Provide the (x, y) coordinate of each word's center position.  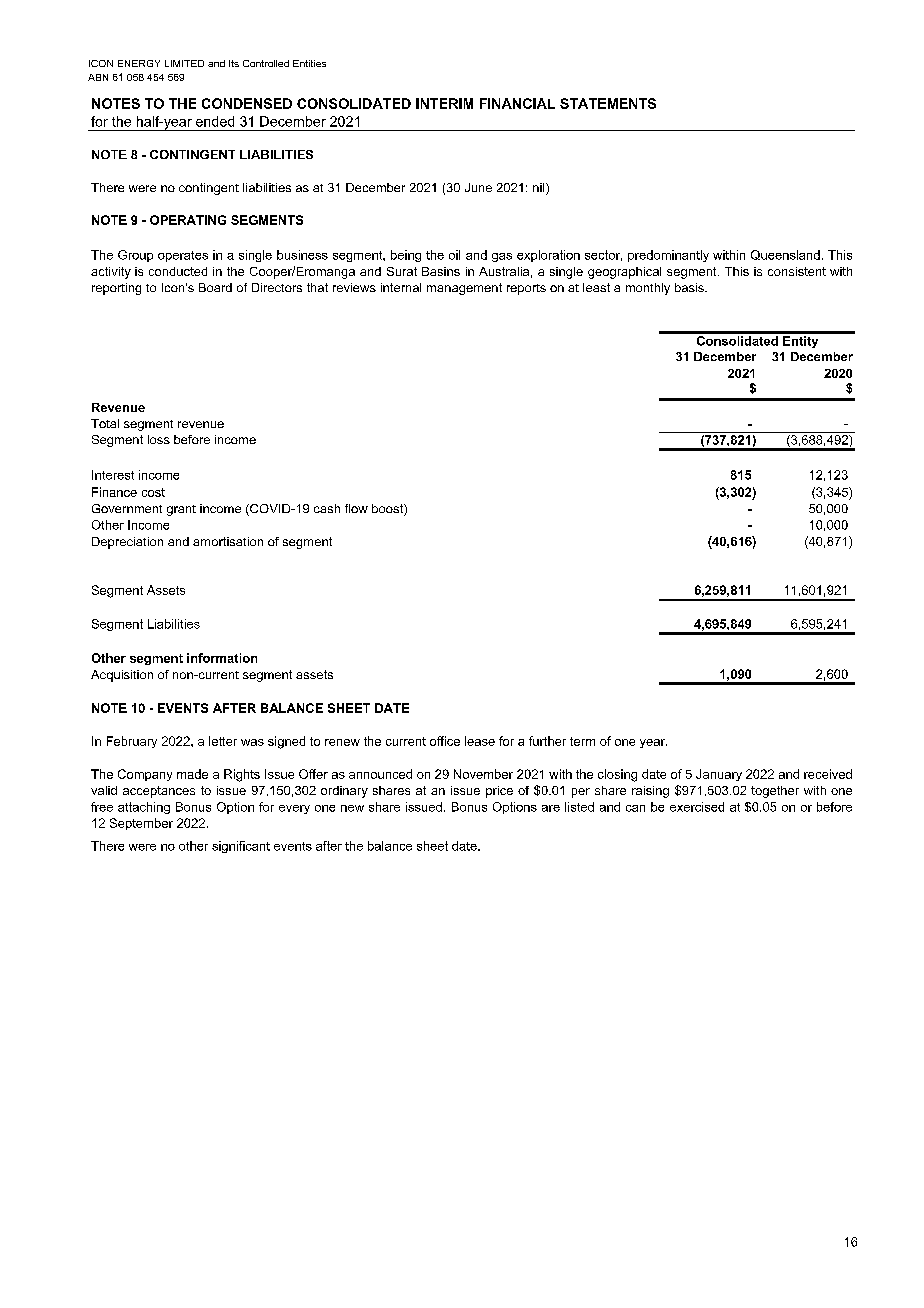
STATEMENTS (608, 103)
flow (356, 508)
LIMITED (184, 63)
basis (690, 287)
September (141, 824)
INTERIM (444, 103)
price (499, 792)
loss (159, 439)
